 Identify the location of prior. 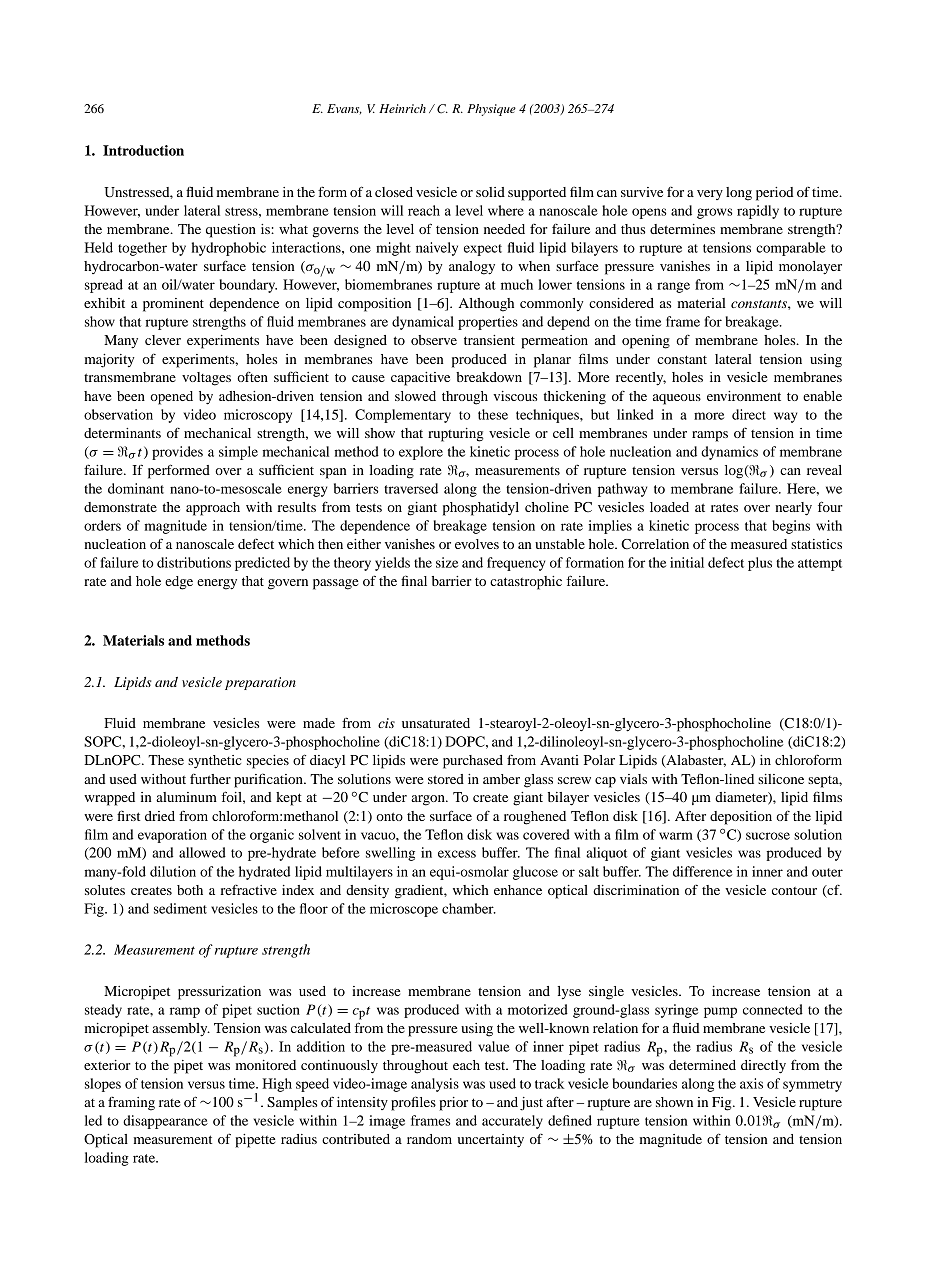
(453, 1104).
